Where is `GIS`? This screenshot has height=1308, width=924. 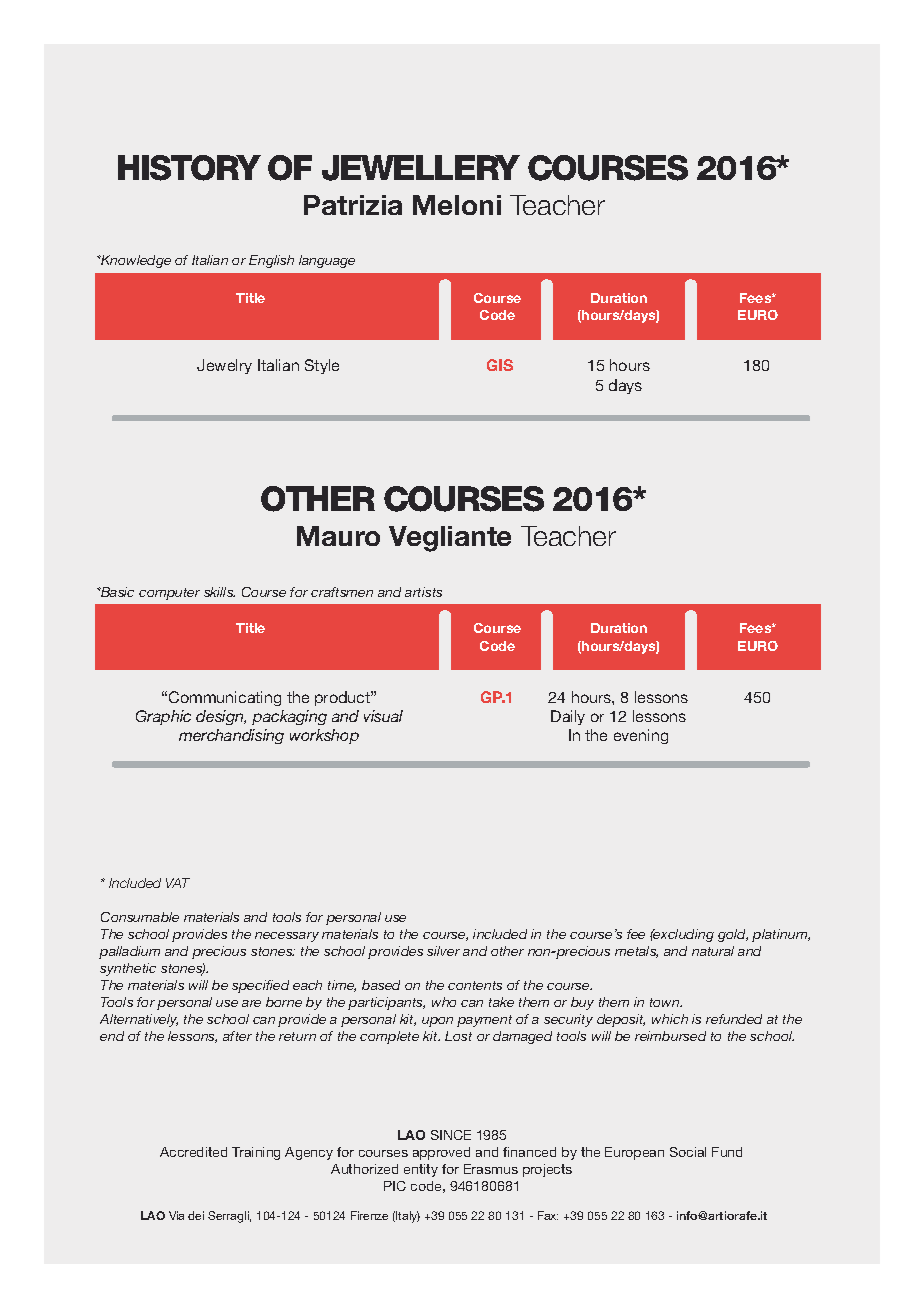
GIS is located at coordinates (500, 365).
